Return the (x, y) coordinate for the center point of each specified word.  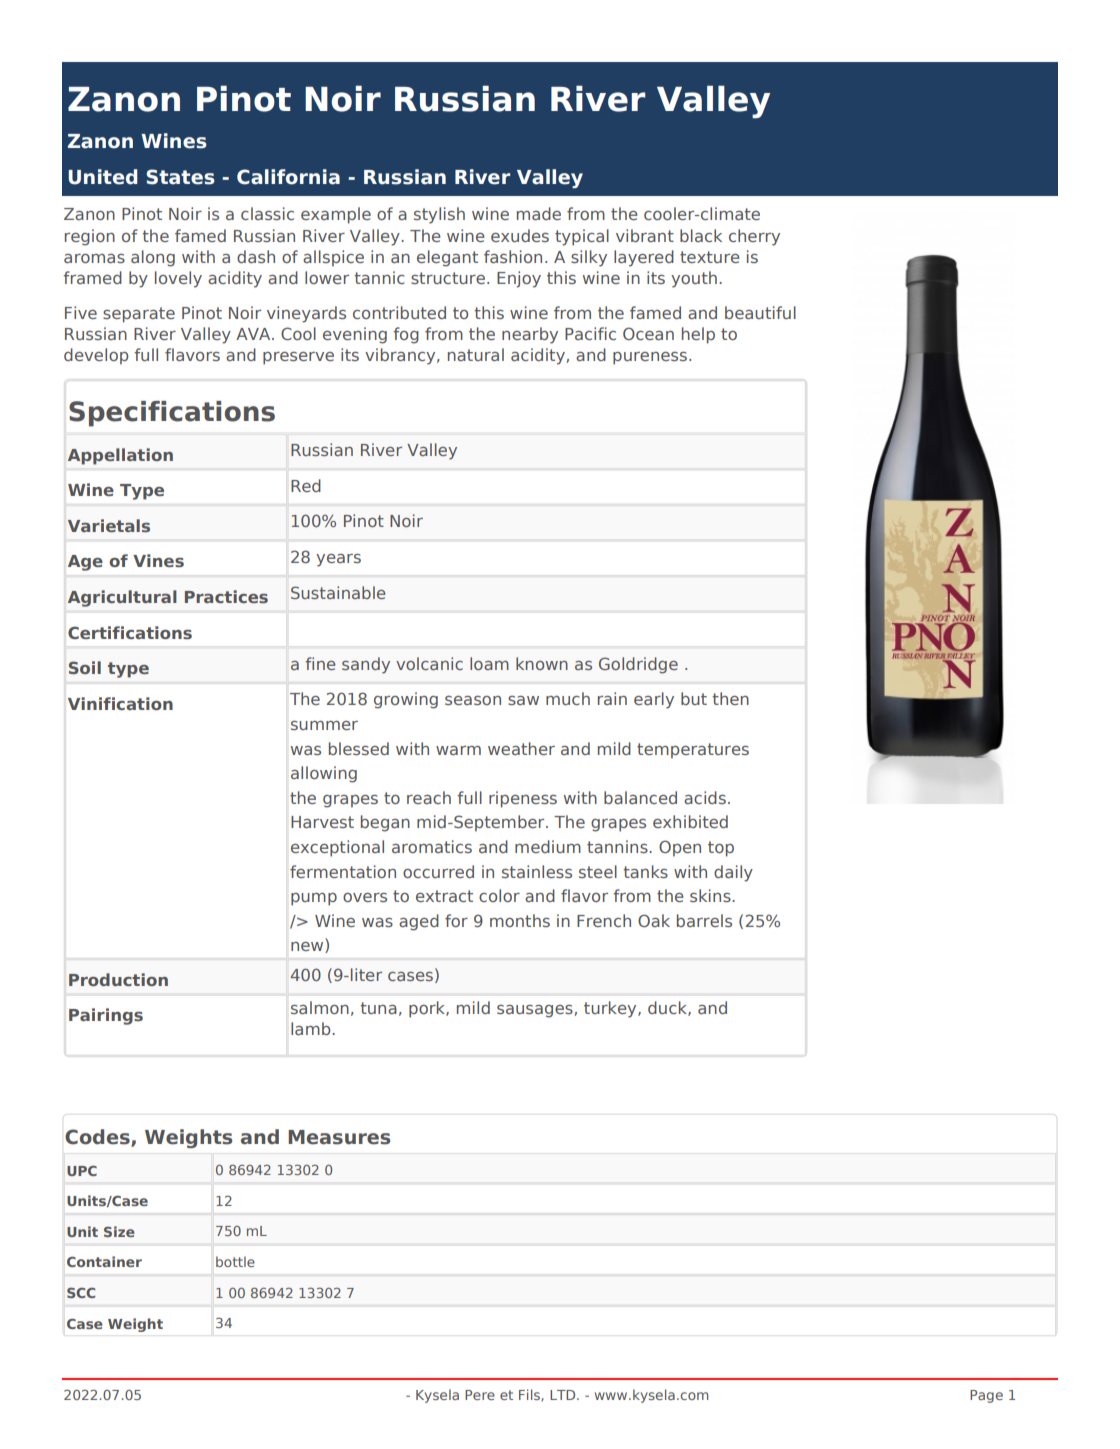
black (701, 235)
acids (705, 797)
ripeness (523, 799)
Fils (530, 1395)
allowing (324, 774)
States (180, 177)
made (539, 213)
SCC (81, 1293)
